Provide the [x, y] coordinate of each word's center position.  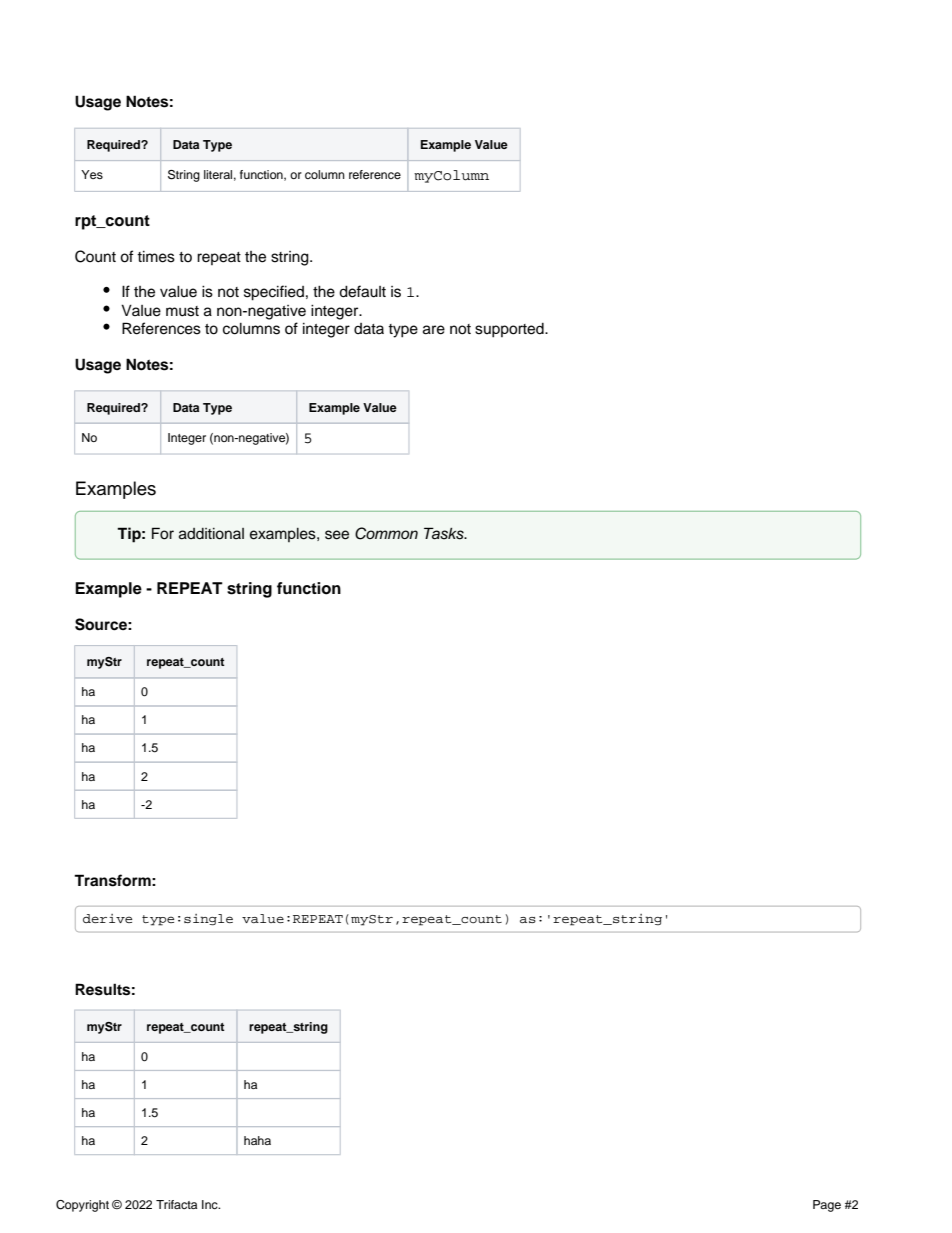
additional [211, 534]
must [182, 311]
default [362, 291]
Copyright [82, 1206]
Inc [211, 1204]
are [434, 330]
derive [107, 918]
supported [510, 330]
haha [257, 1140]
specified [274, 293]
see [337, 535]
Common [386, 533]
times [156, 257]
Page [827, 1206]
